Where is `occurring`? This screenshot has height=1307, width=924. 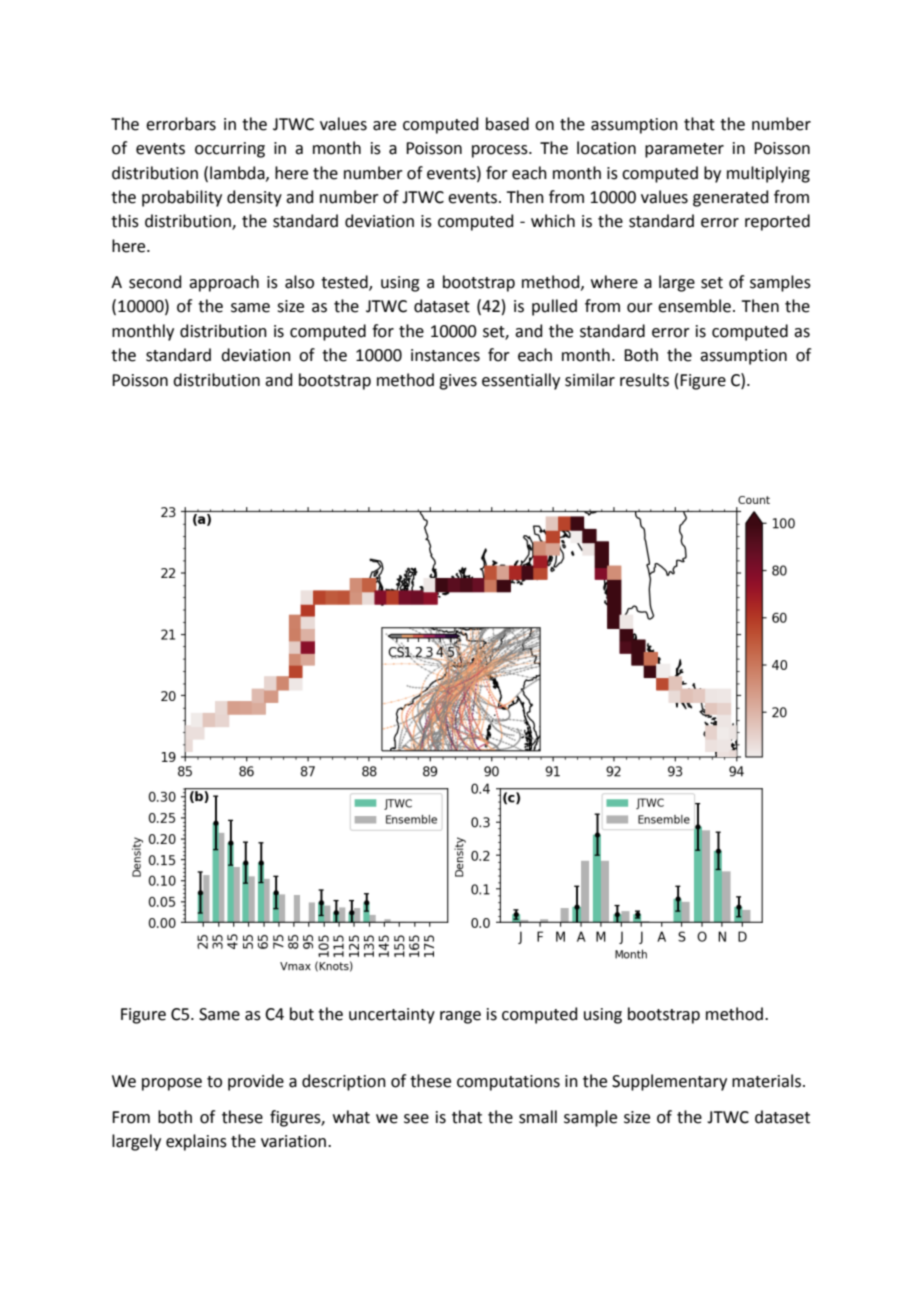 occurring is located at coordinates (230, 150).
